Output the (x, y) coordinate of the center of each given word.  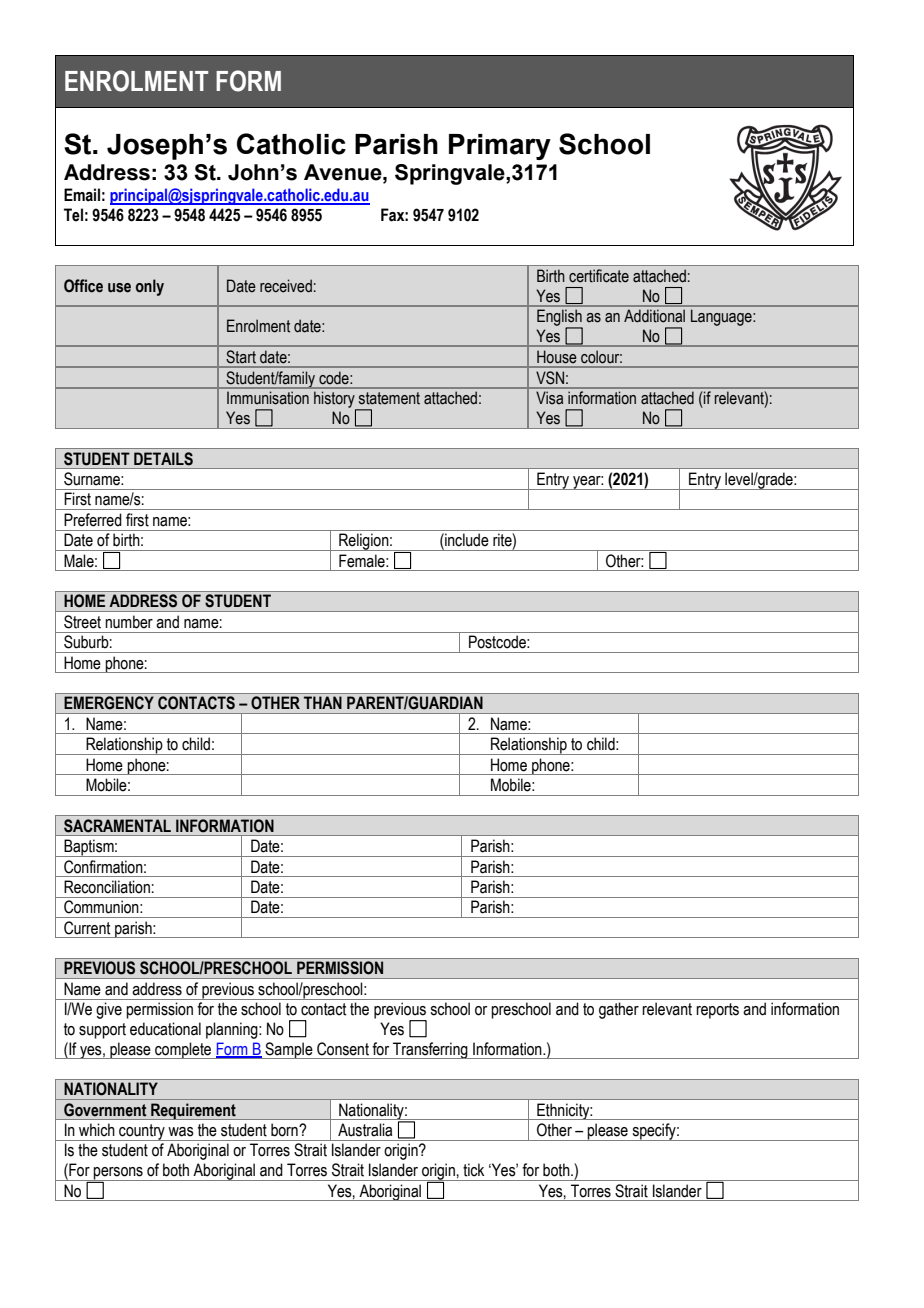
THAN (322, 703)
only (150, 287)
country (142, 1132)
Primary (500, 147)
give (109, 1010)
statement (389, 398)
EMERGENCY (109, 702)
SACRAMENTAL (117, 825)
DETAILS (163, 458)
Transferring (430, 1050)
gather (619, 1010)
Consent (343, 1049)
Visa (549, 398)
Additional (654, 316)
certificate (599, 276)
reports (717, 1011)
